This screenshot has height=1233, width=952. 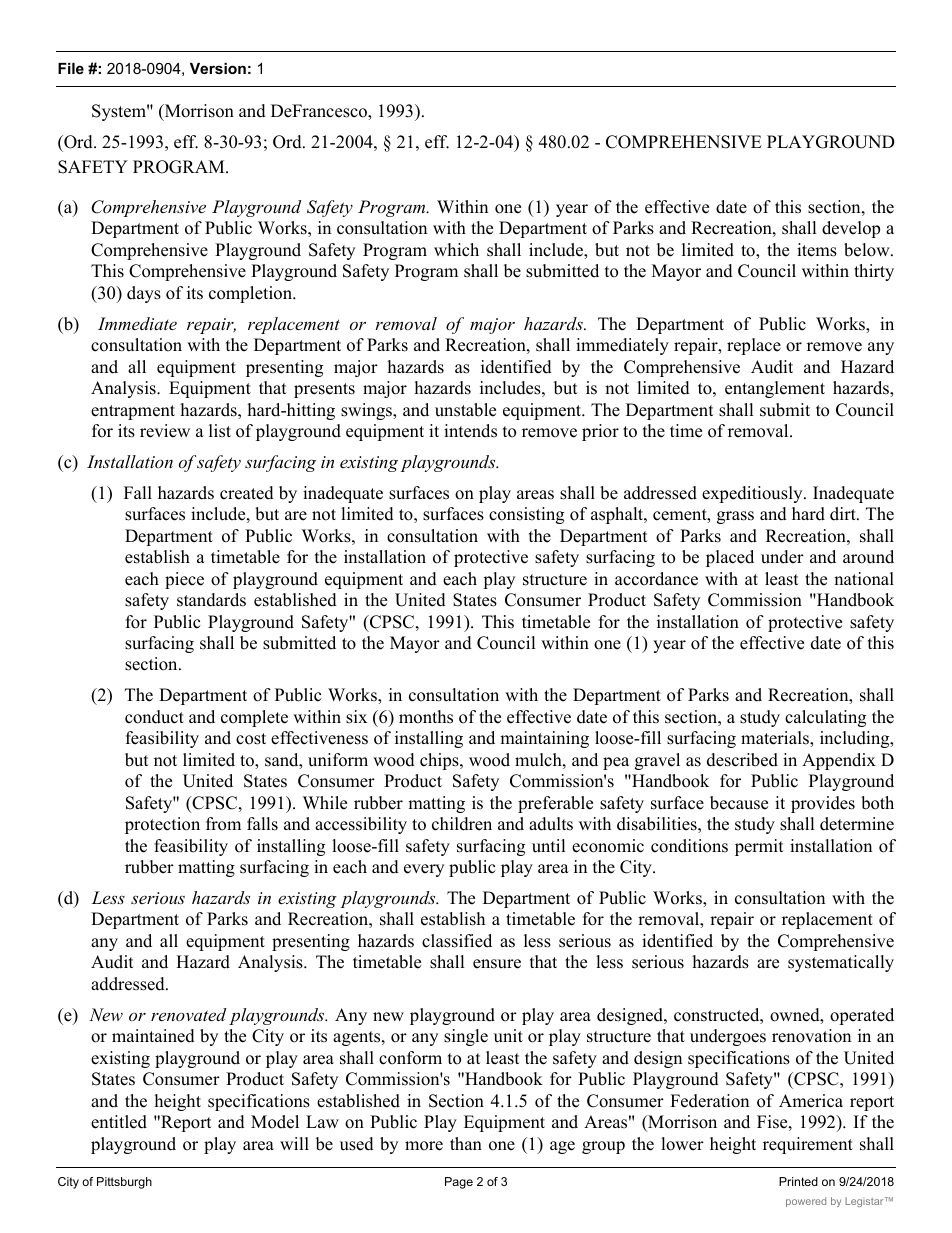 I want to click on expeditiously, so click(x=753, y=494).
